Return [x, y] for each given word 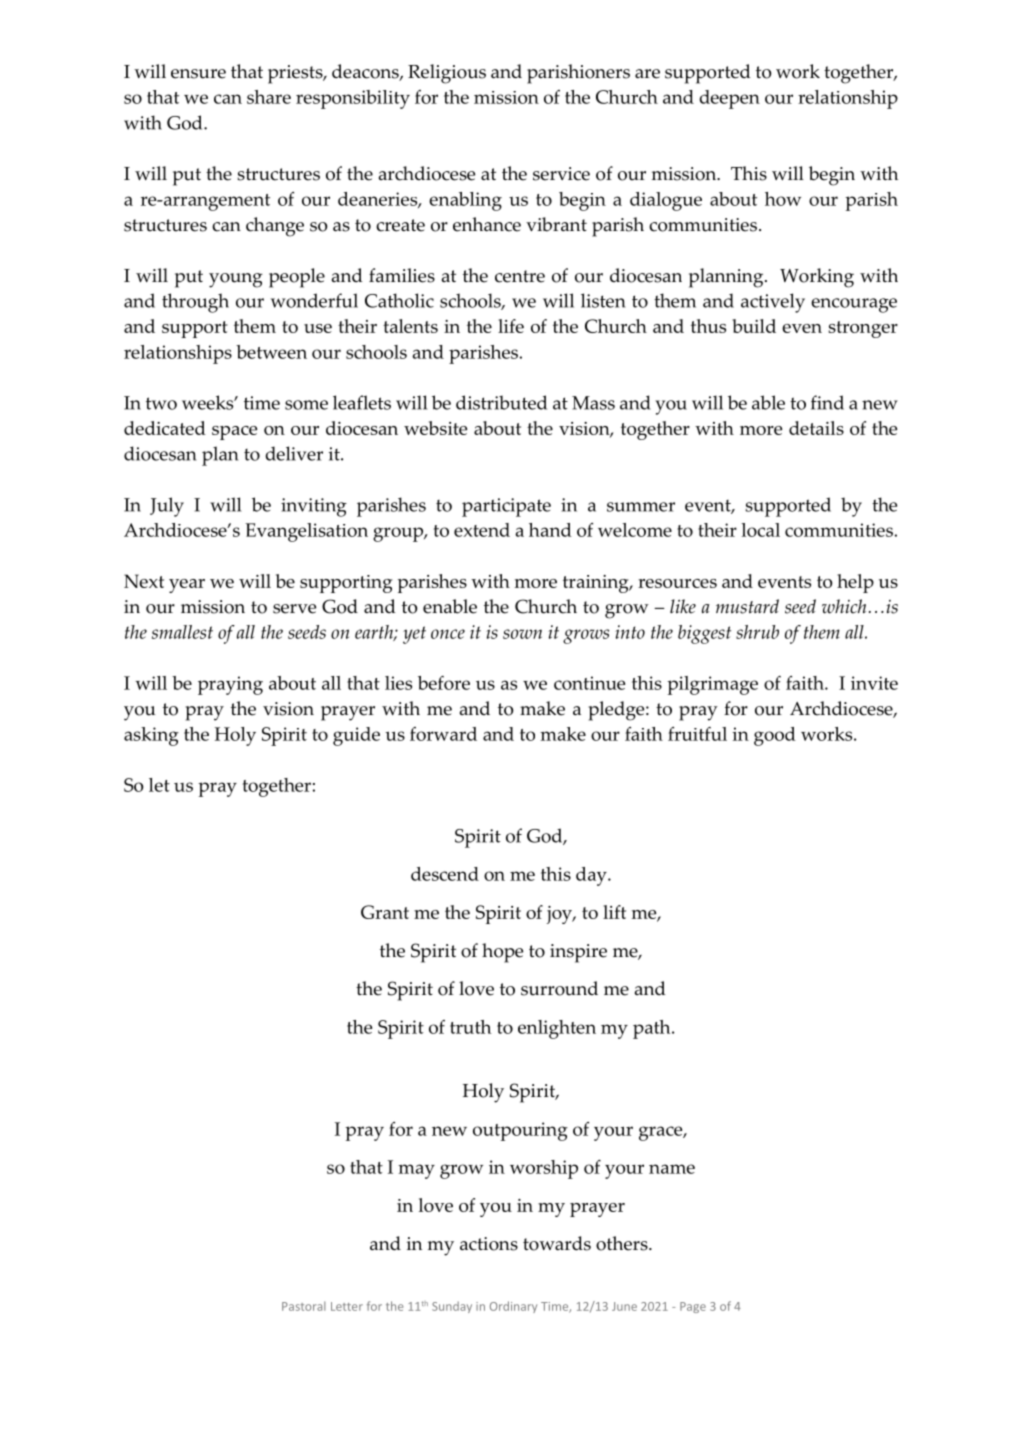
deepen [729, 99]
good [775, 736]
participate [506, 507]
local [761, 530]
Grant [385, 912]
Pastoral [304, 1306]
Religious [447, 74]
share [269, 97]
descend [445, 874]
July [167, 507]
